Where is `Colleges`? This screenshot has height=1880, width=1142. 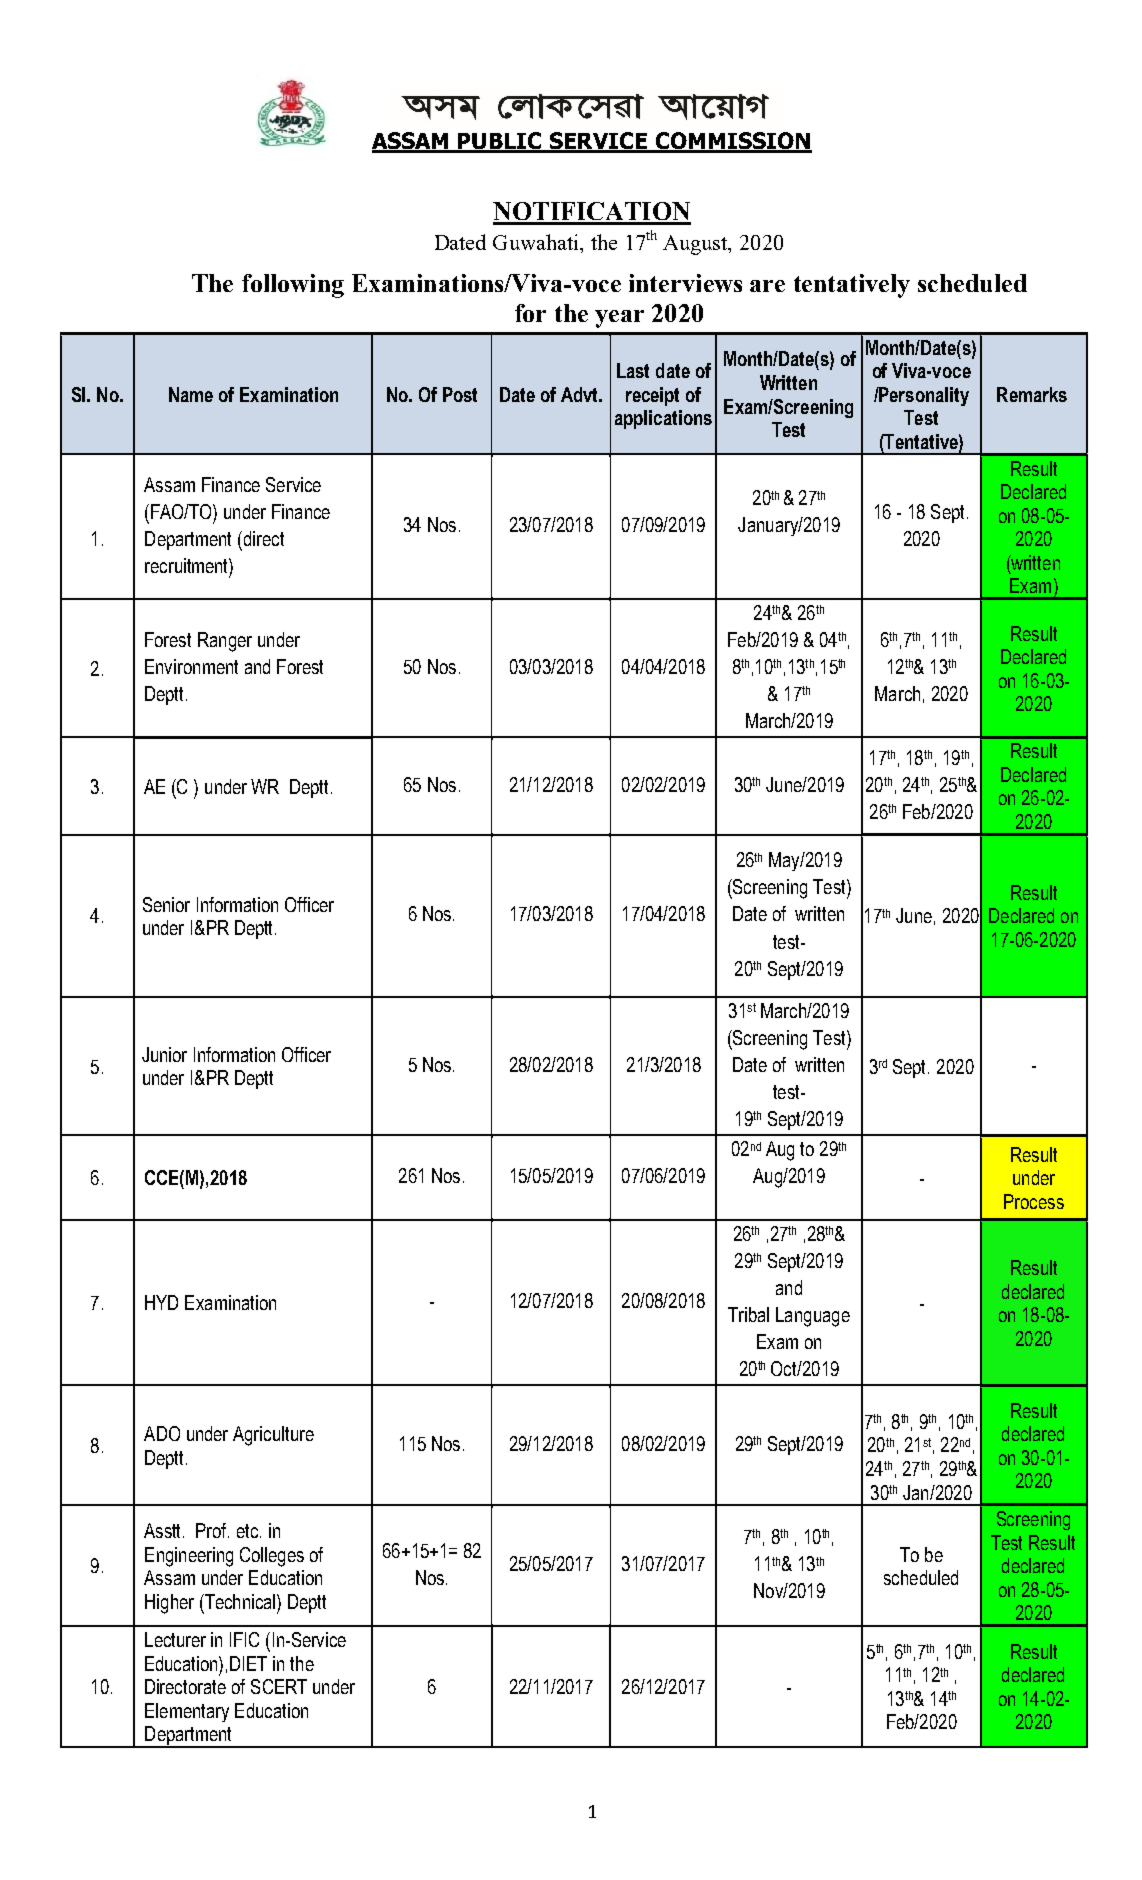
Colleges is located at coordinates (272, 1557).
